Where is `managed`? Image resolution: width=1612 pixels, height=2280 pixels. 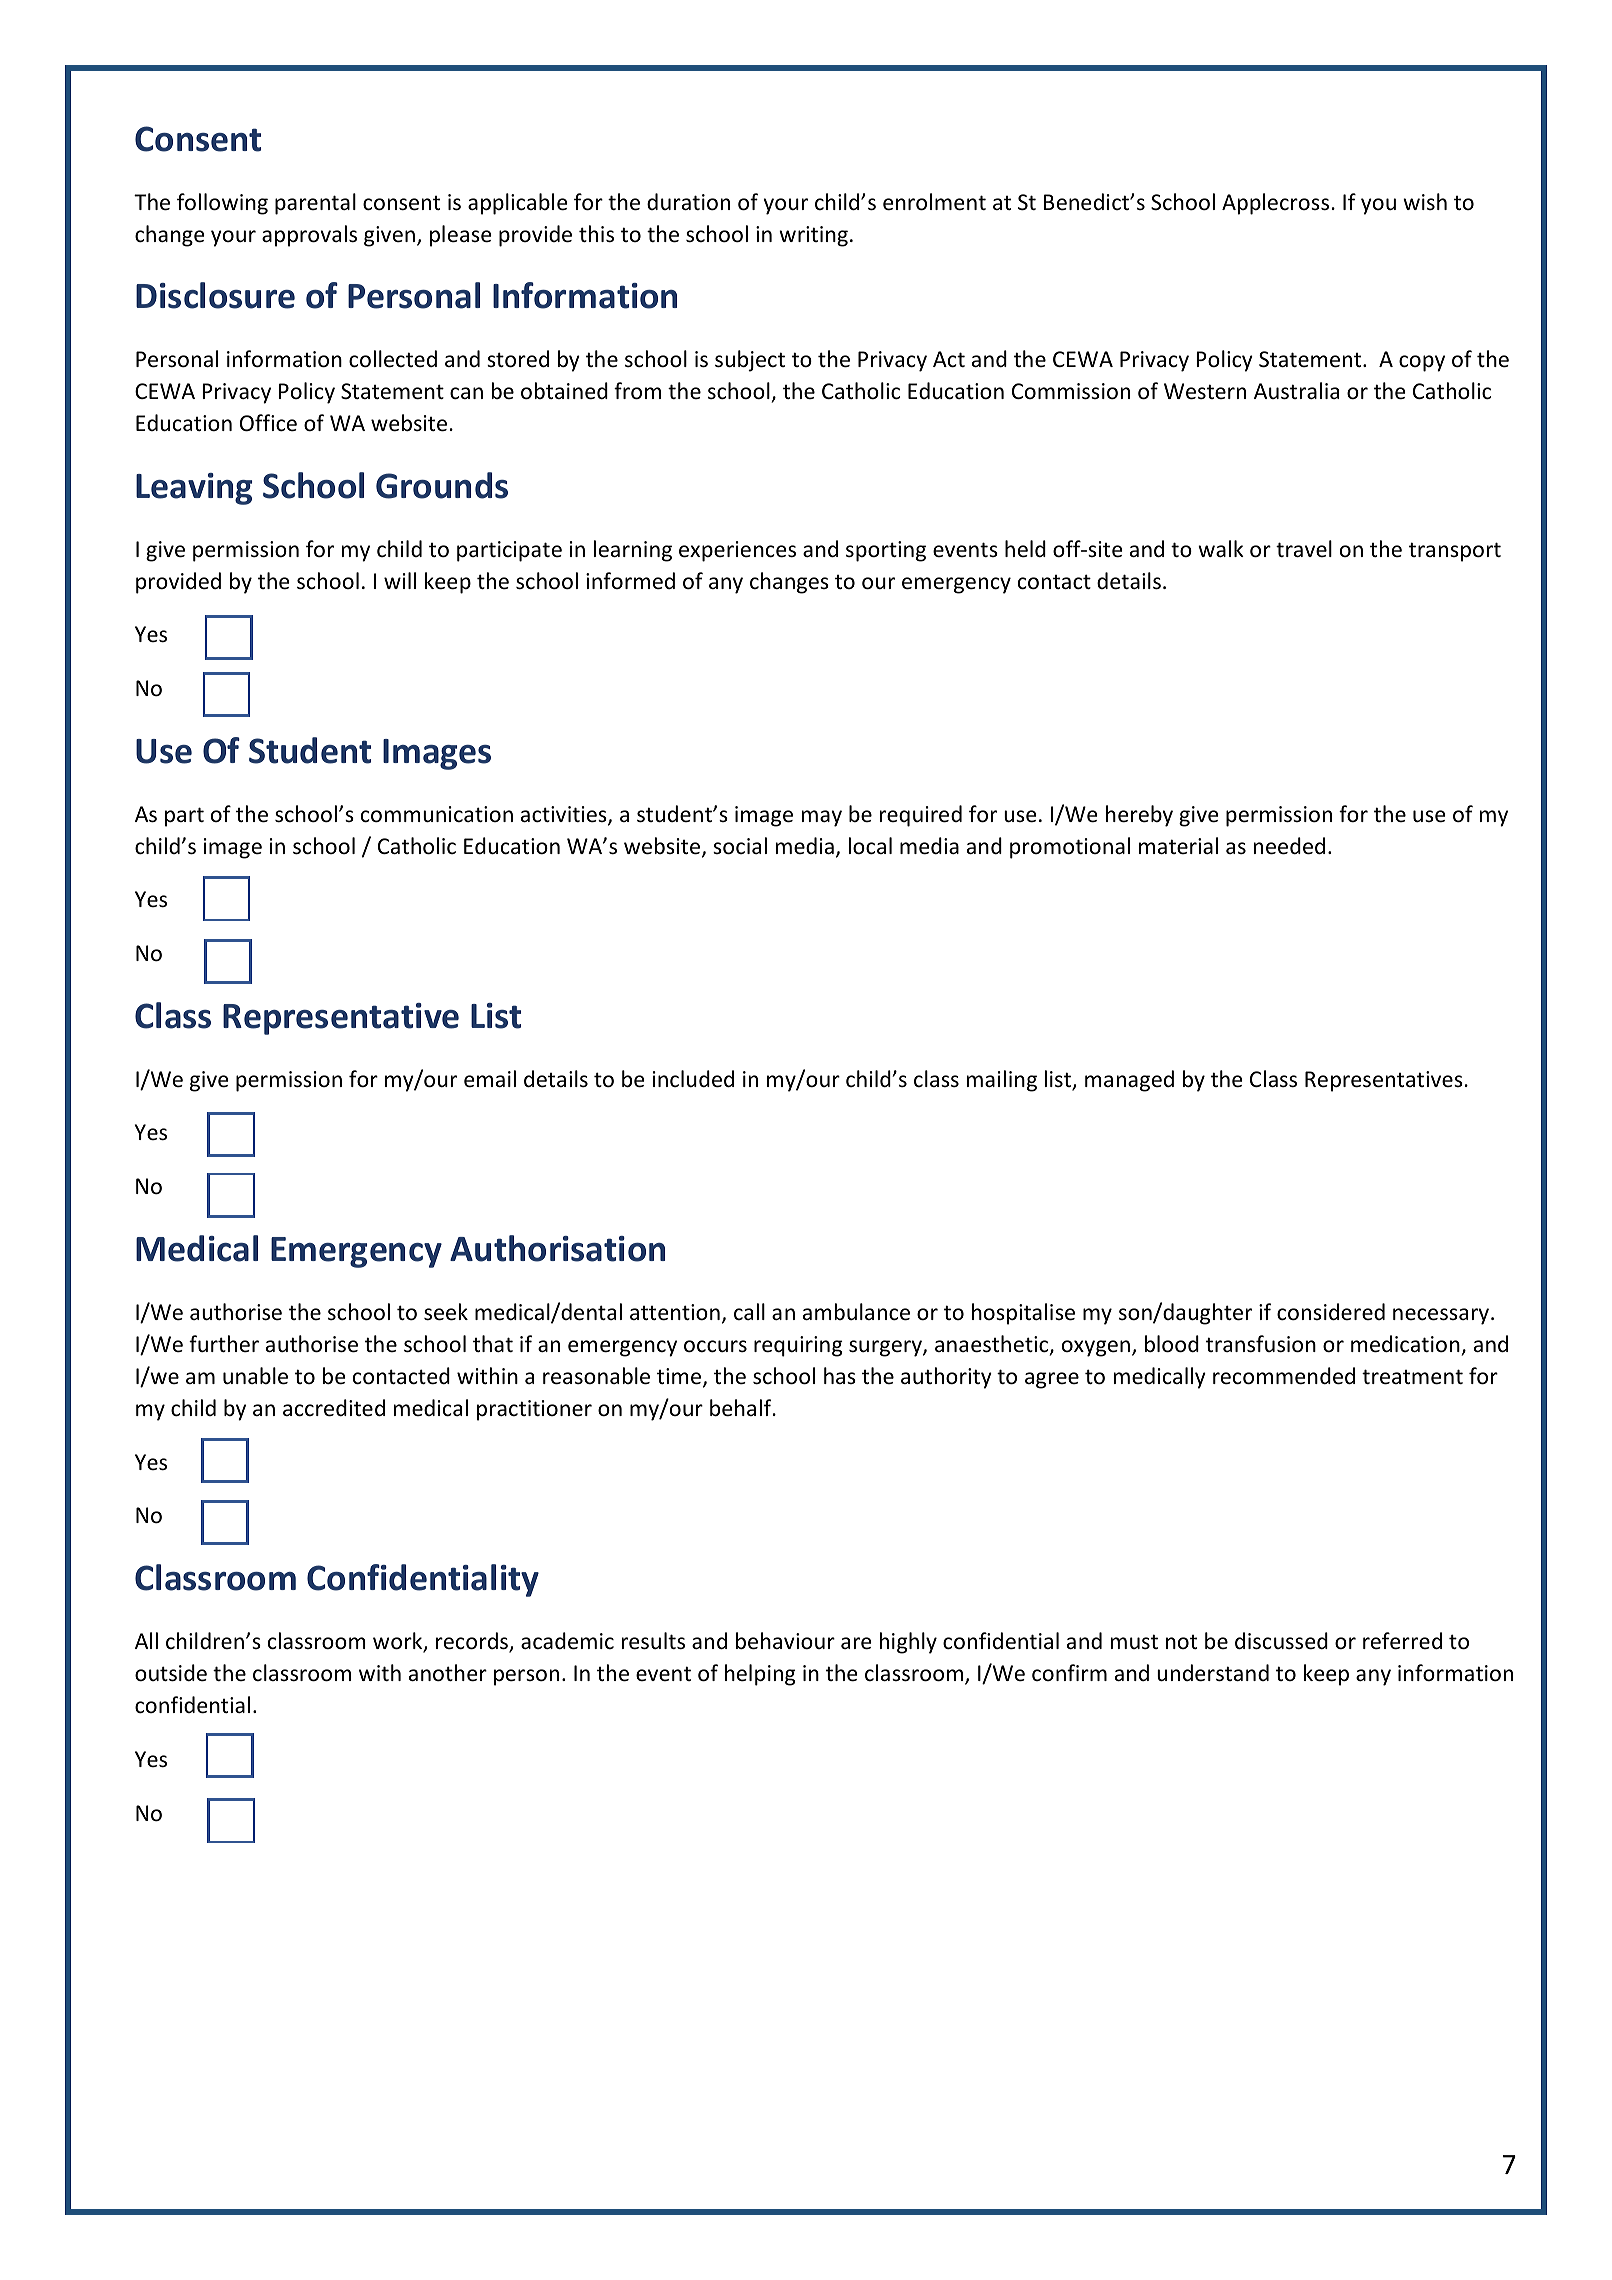
managed is located at coordinates (1129, 1081).
